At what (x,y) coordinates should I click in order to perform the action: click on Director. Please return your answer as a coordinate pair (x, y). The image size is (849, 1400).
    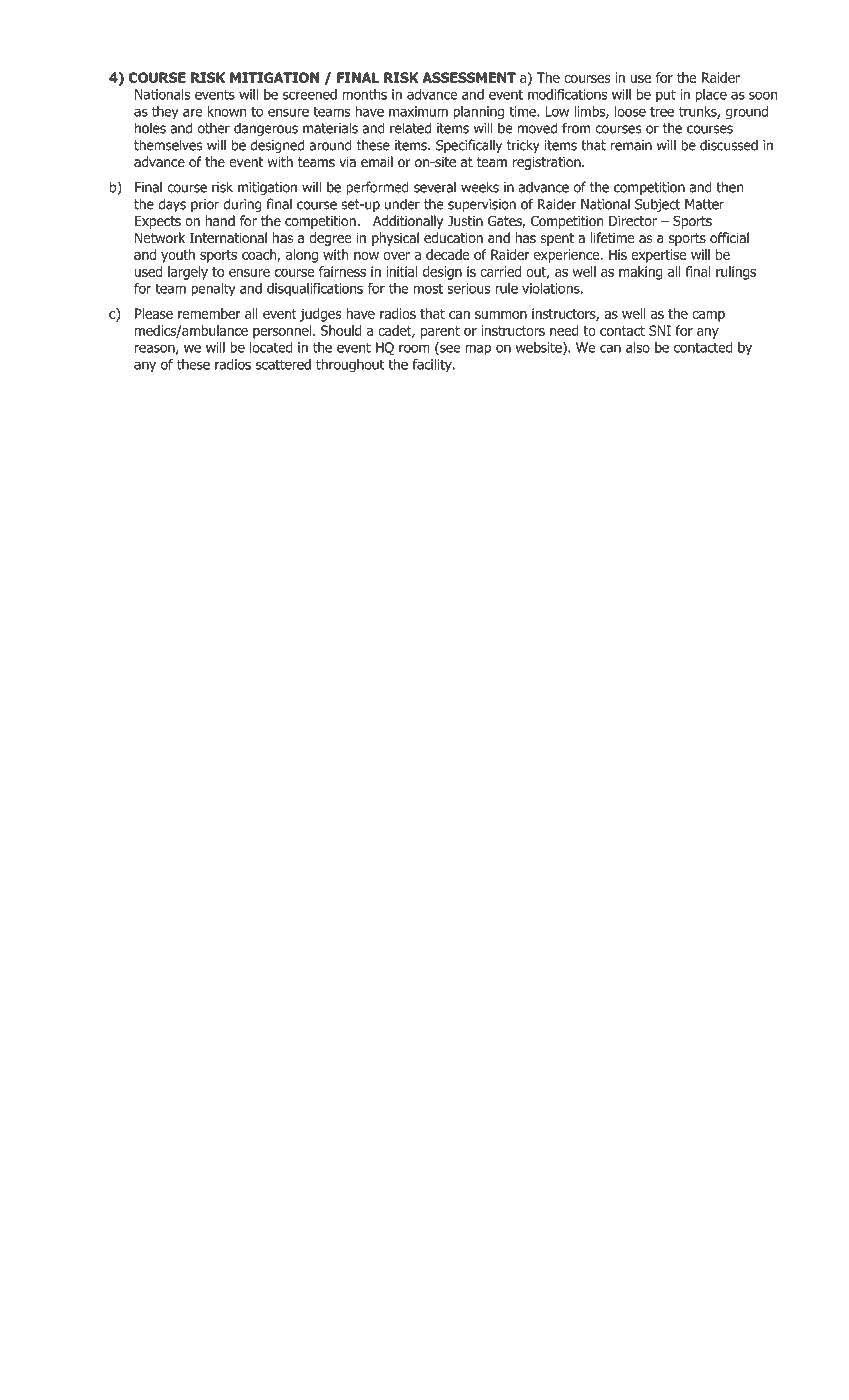
    Looking at the image, I should click on (633, 221).
